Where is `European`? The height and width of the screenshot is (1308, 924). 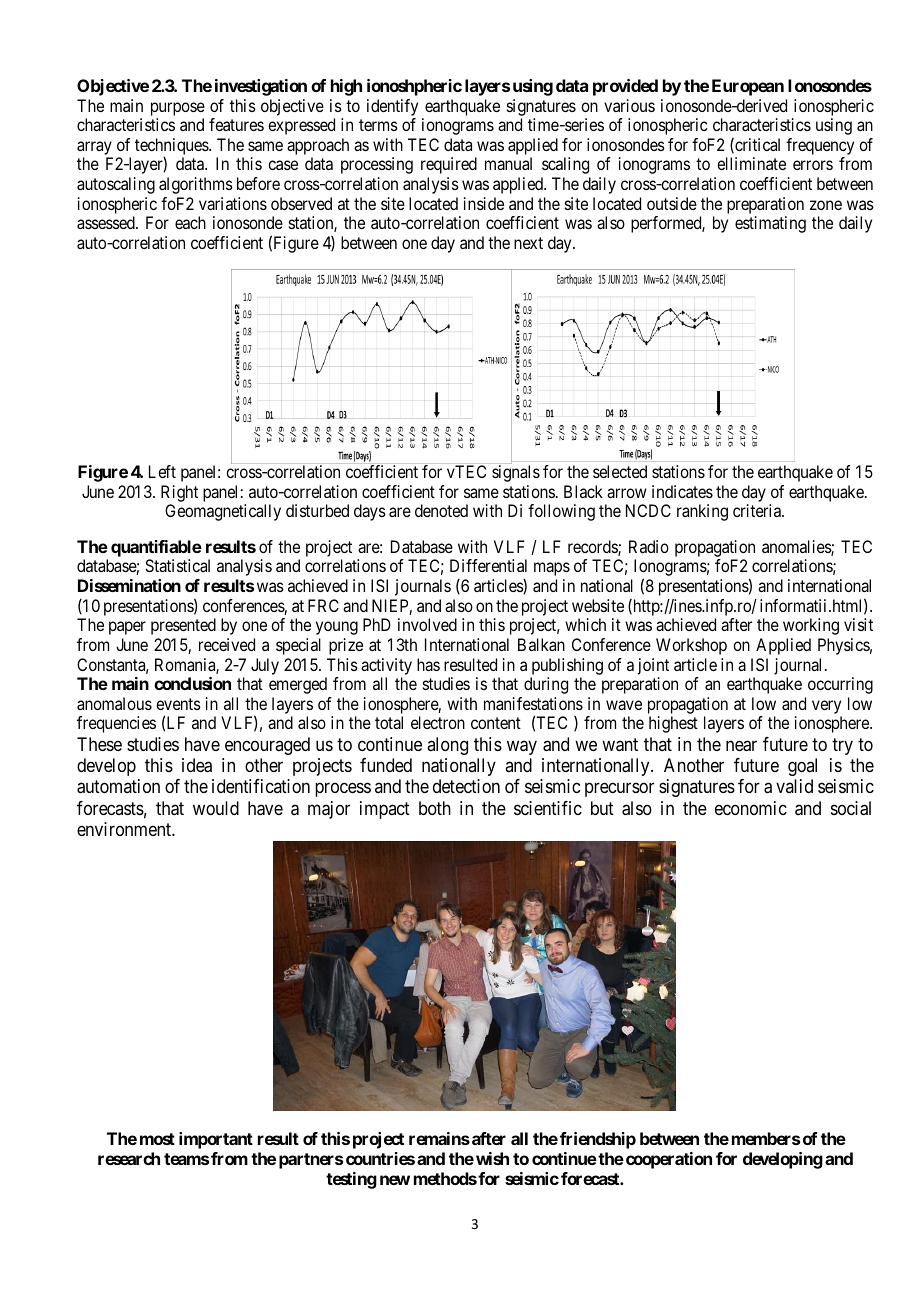
European is located at coordinates (748, 87).
